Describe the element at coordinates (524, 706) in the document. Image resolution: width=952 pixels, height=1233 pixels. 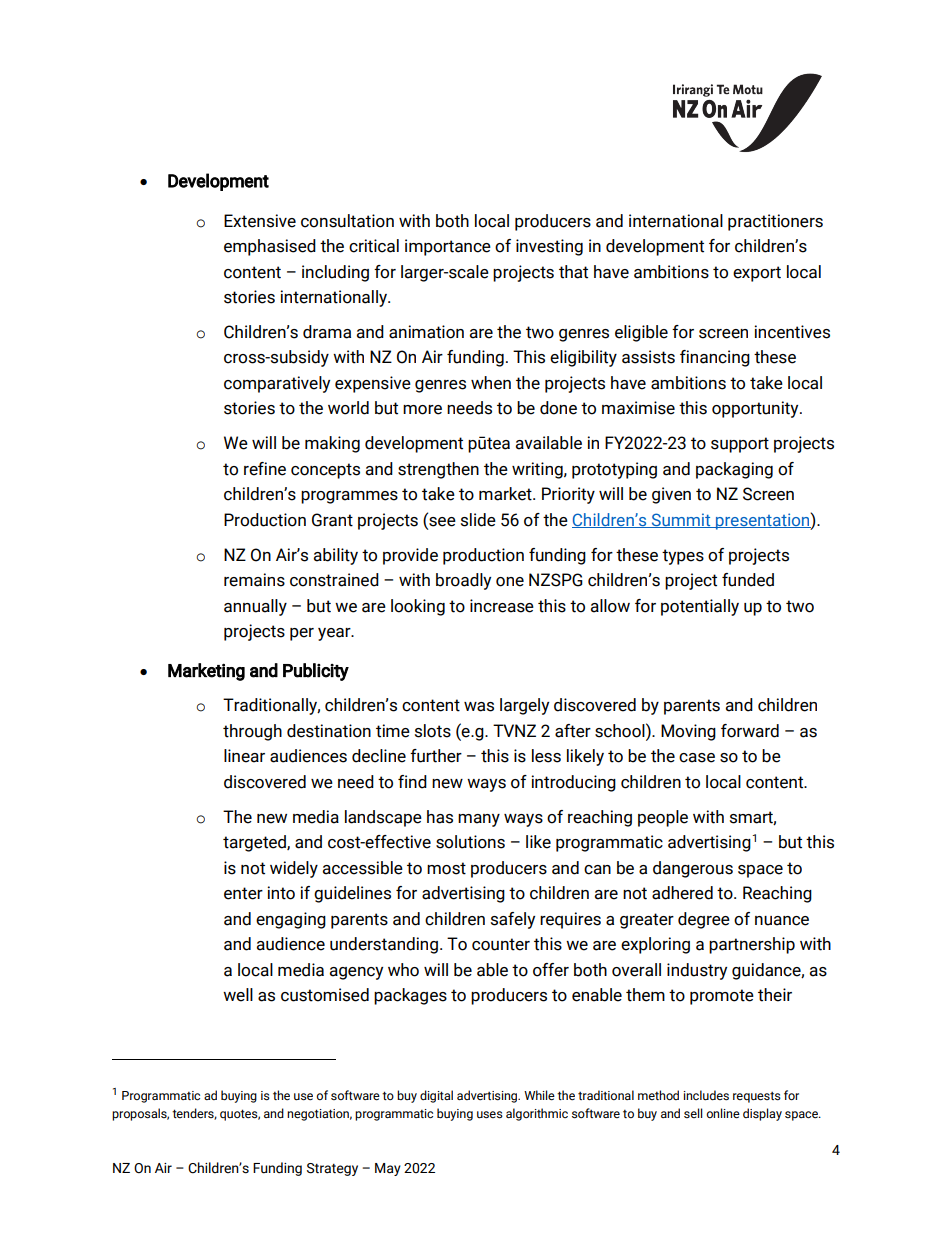
I see `largely` at that location.
